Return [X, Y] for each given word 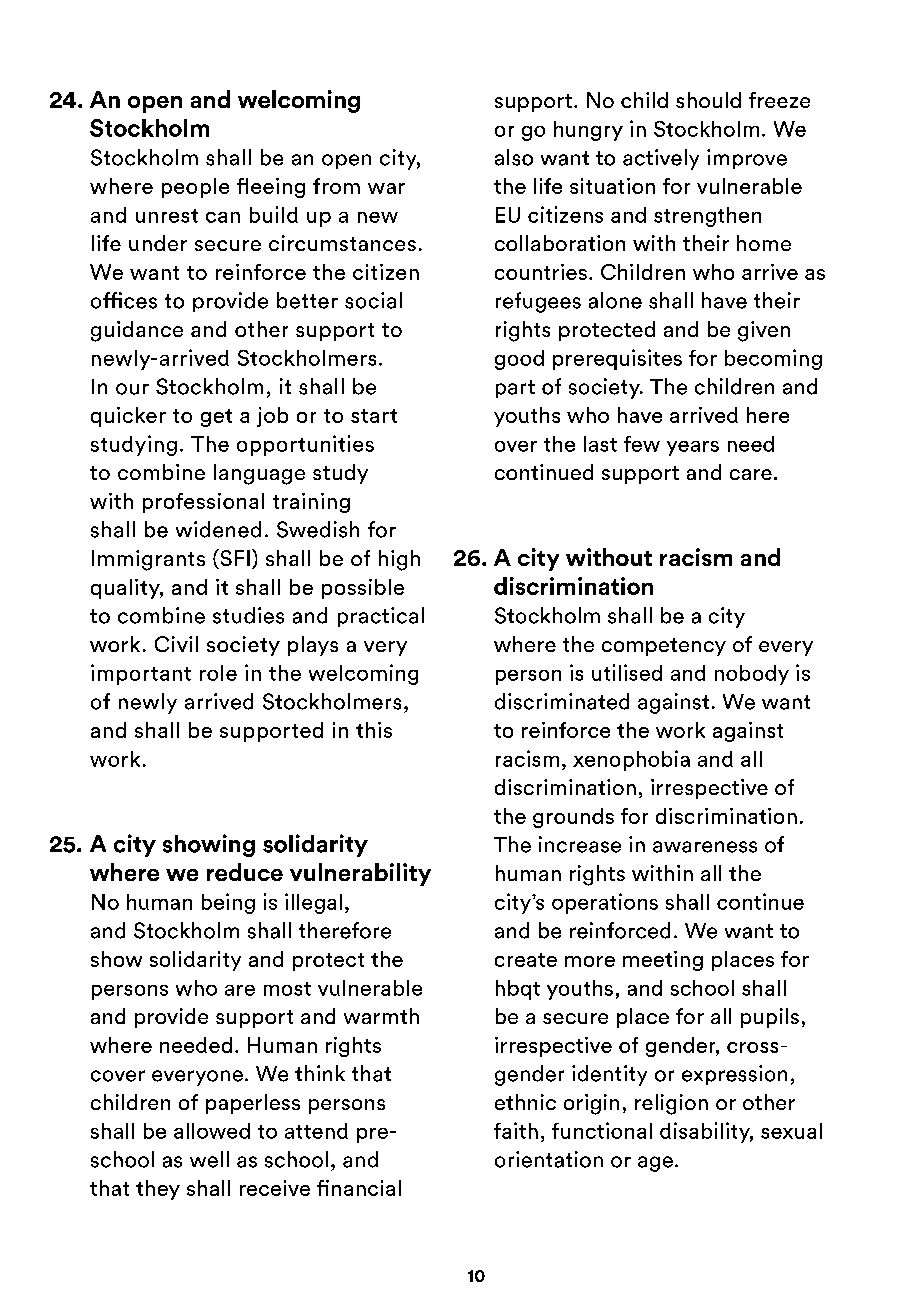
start [374, 416]
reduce [245, 872]
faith [516, 1130]
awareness [705, 847]
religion [671, 1104]
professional [203, 503]
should [708, 100]
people [195, 188]
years [693, 448]
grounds [573, 818]
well [209, 1159]
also [514, 157]
